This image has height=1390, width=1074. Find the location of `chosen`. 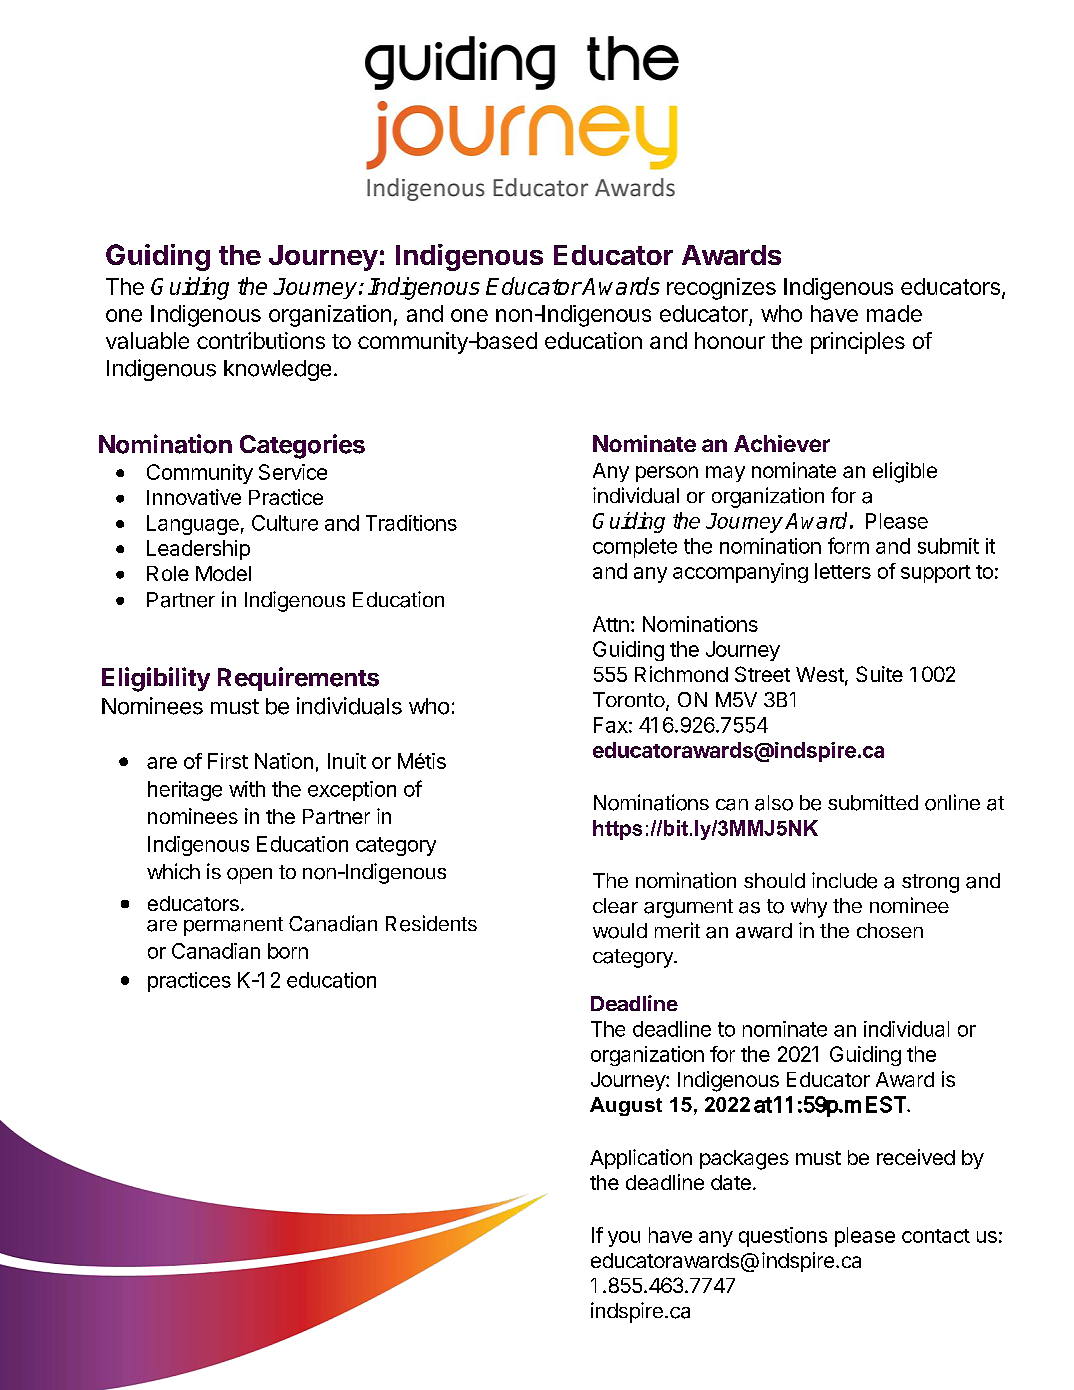

chosen is located at coordinates (890, 930).
